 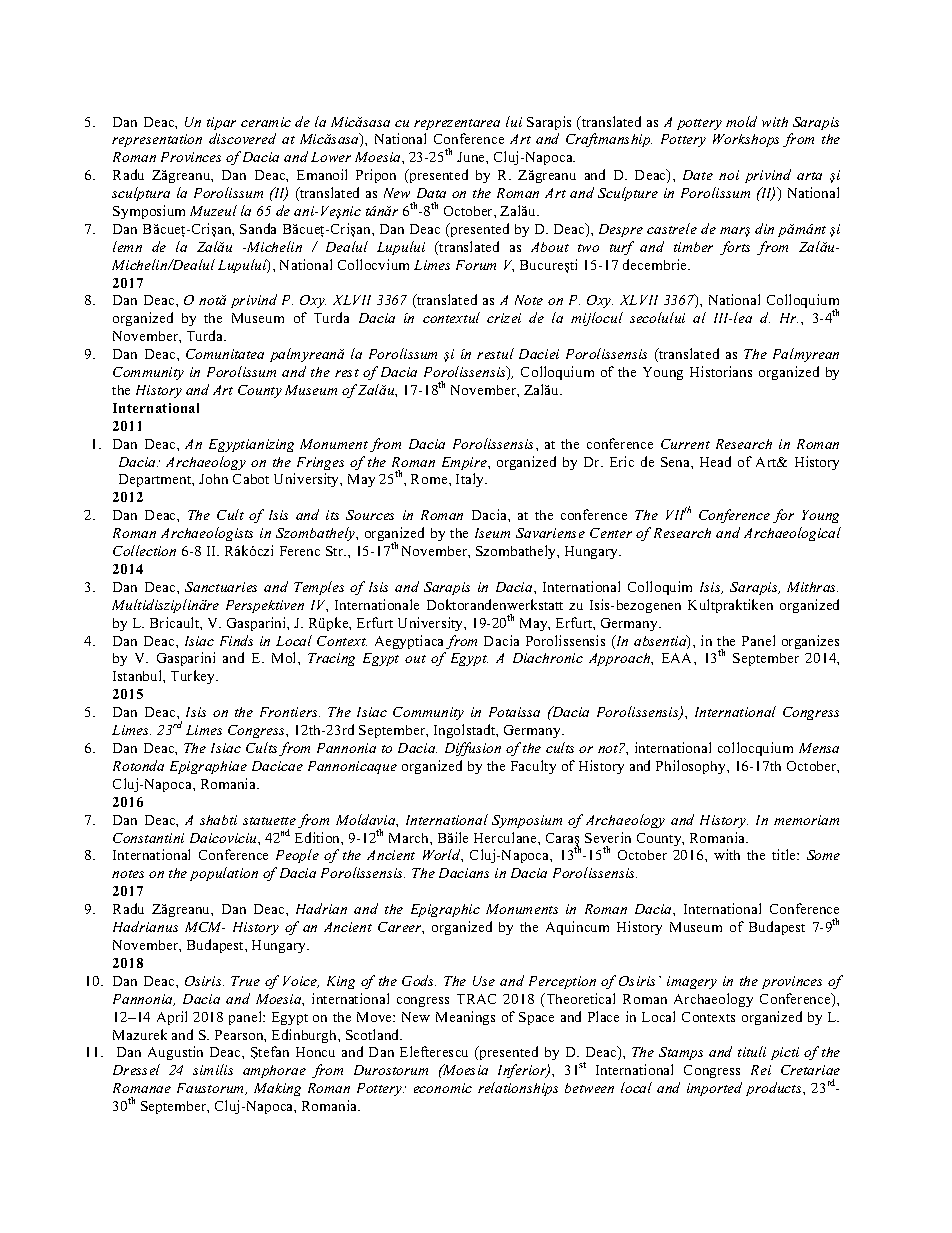 I want to click on Rei, so click(x=761, y=1070).
